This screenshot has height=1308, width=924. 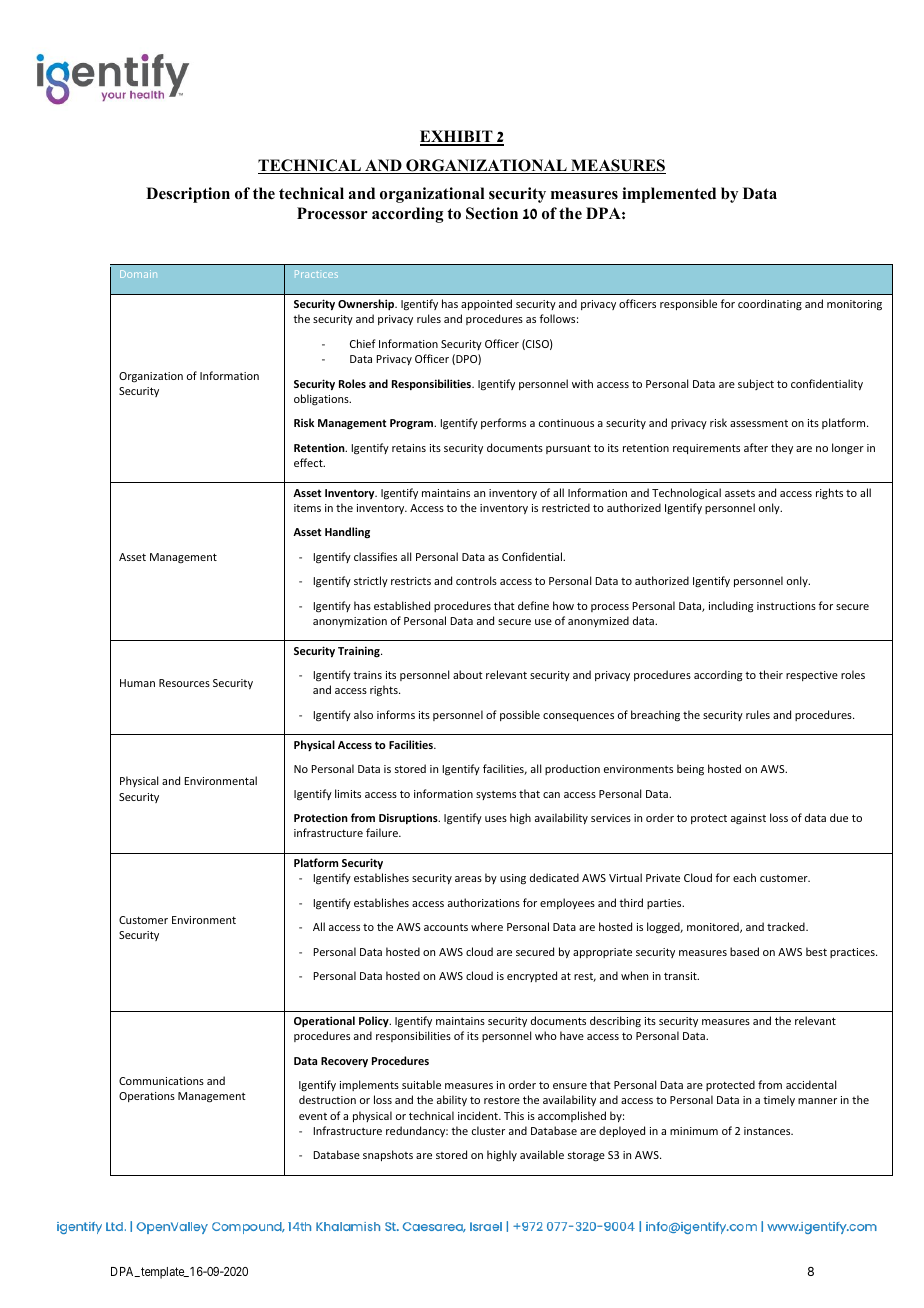 I want to click on tracked, so click(x=787, y=926).
